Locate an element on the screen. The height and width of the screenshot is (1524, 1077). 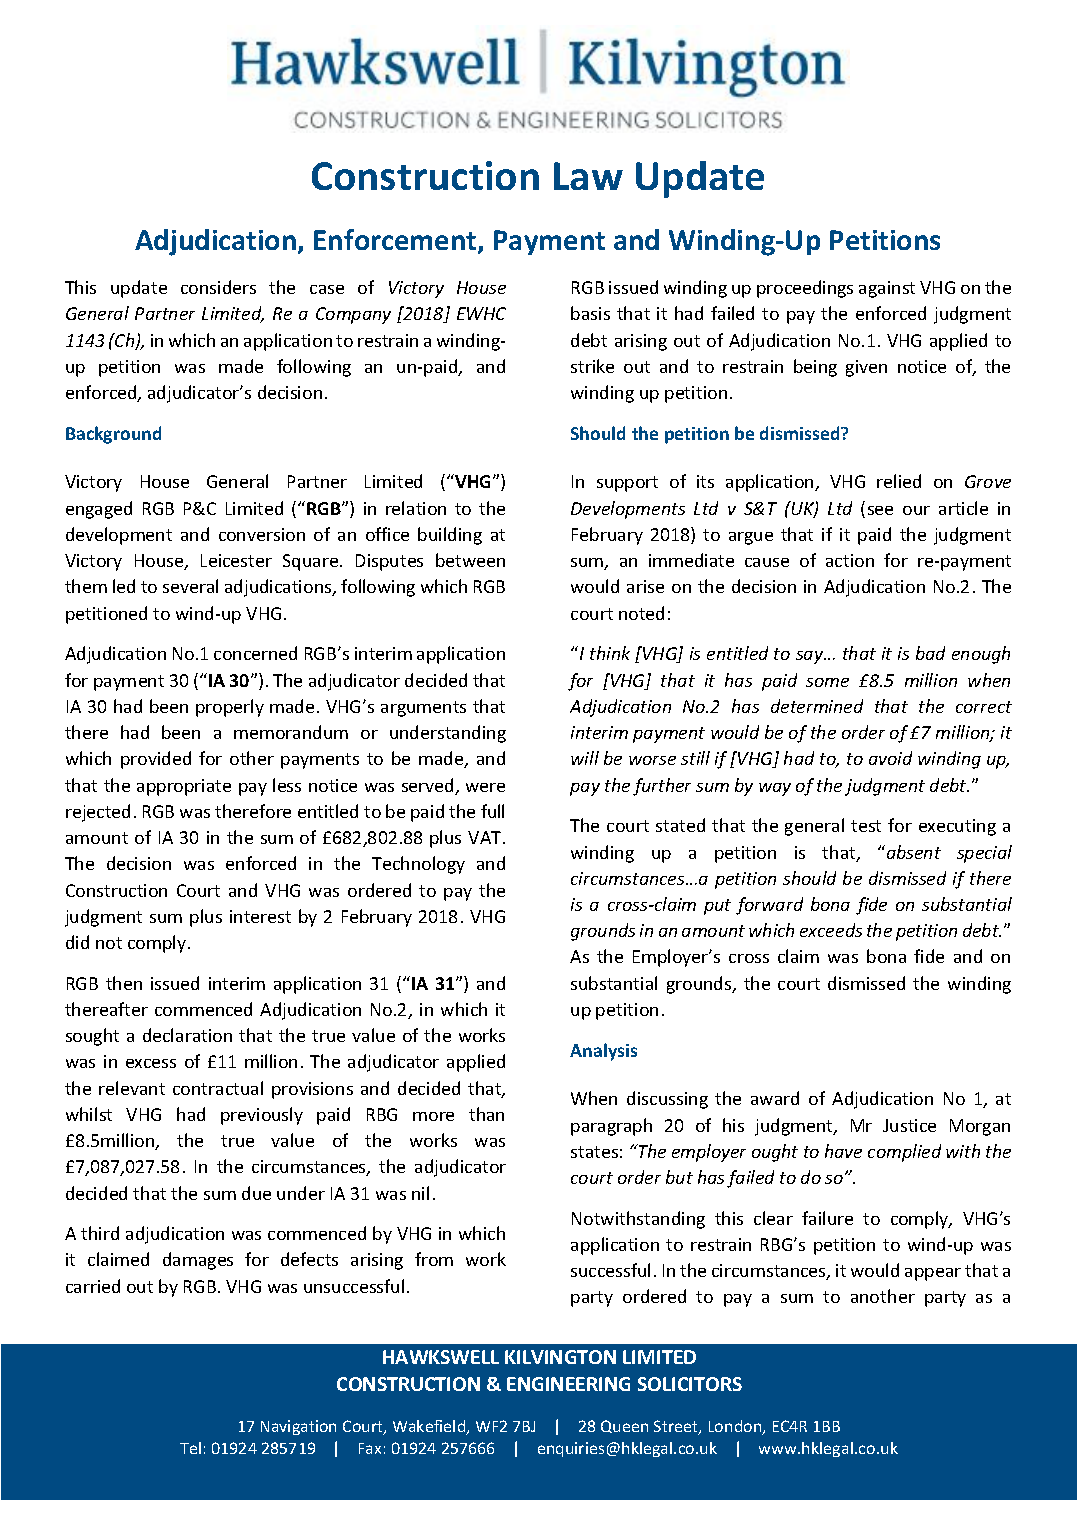
declaration is located at coordinates (187, 1035).
